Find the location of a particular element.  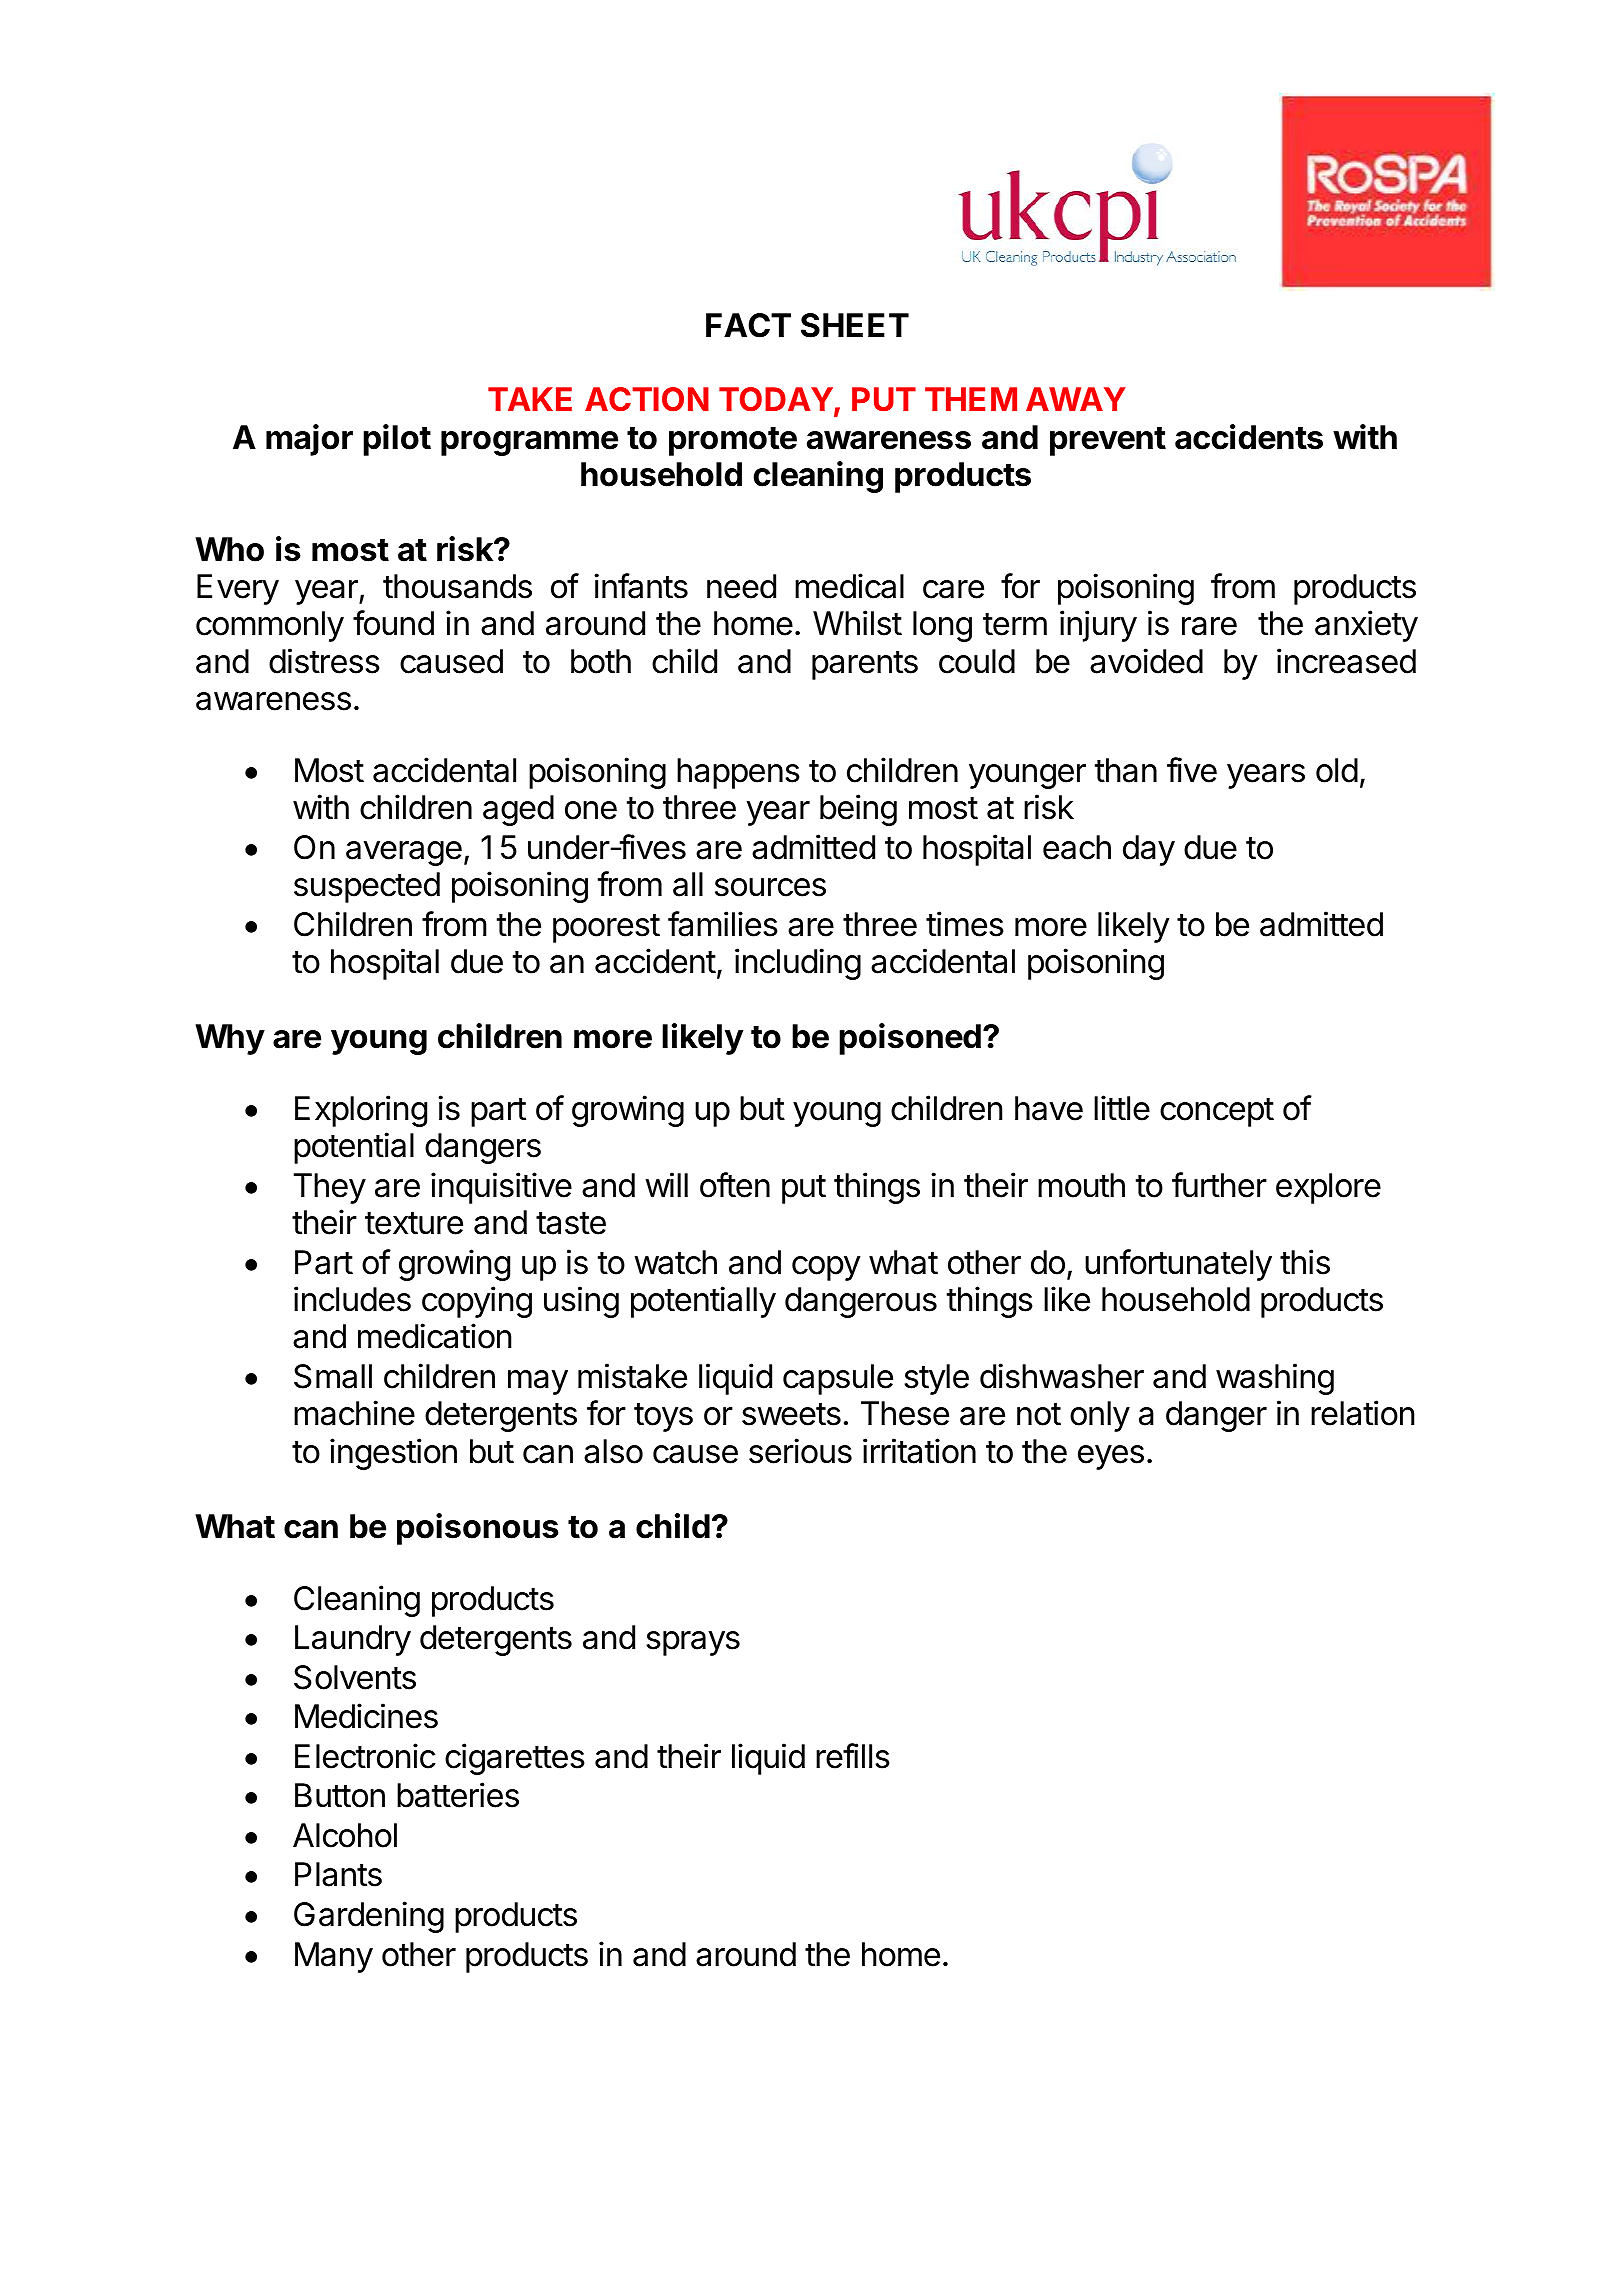

Exploring is located at coordinates (361, 1111).
